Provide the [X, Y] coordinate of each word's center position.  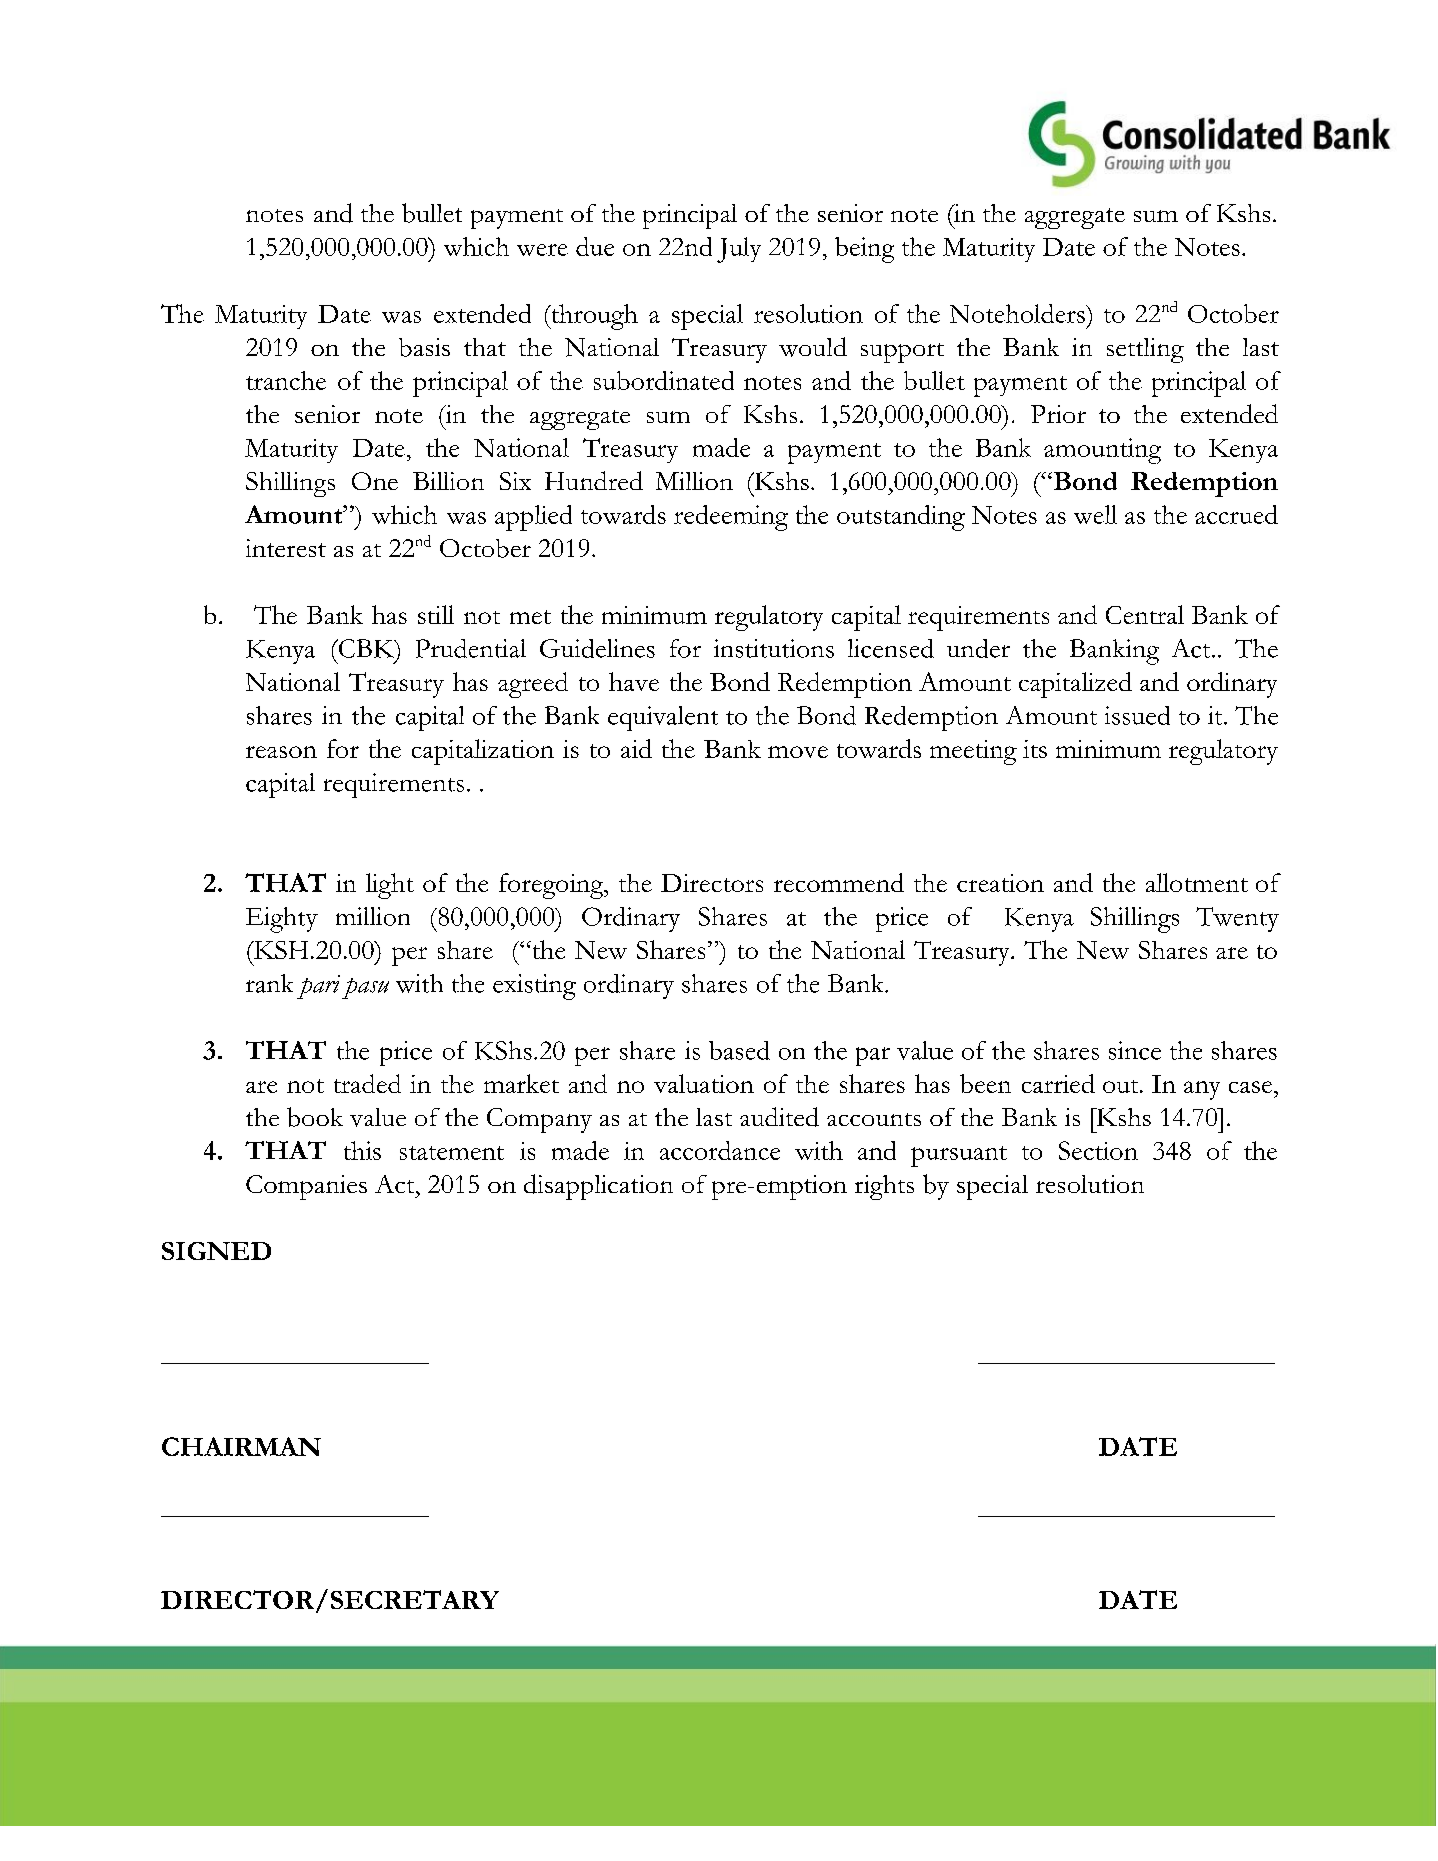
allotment [1197, 882]
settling [1145, 350]
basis [424, 347]
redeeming [731, 518]
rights [884, 1187]
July [739, 250]
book [315, 1117]
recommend [839, 882]
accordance [720, 1150]
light [390, 886]
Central [1145, 614]
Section [1098, 1150]
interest [286, 548]
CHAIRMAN [241, 1446]
